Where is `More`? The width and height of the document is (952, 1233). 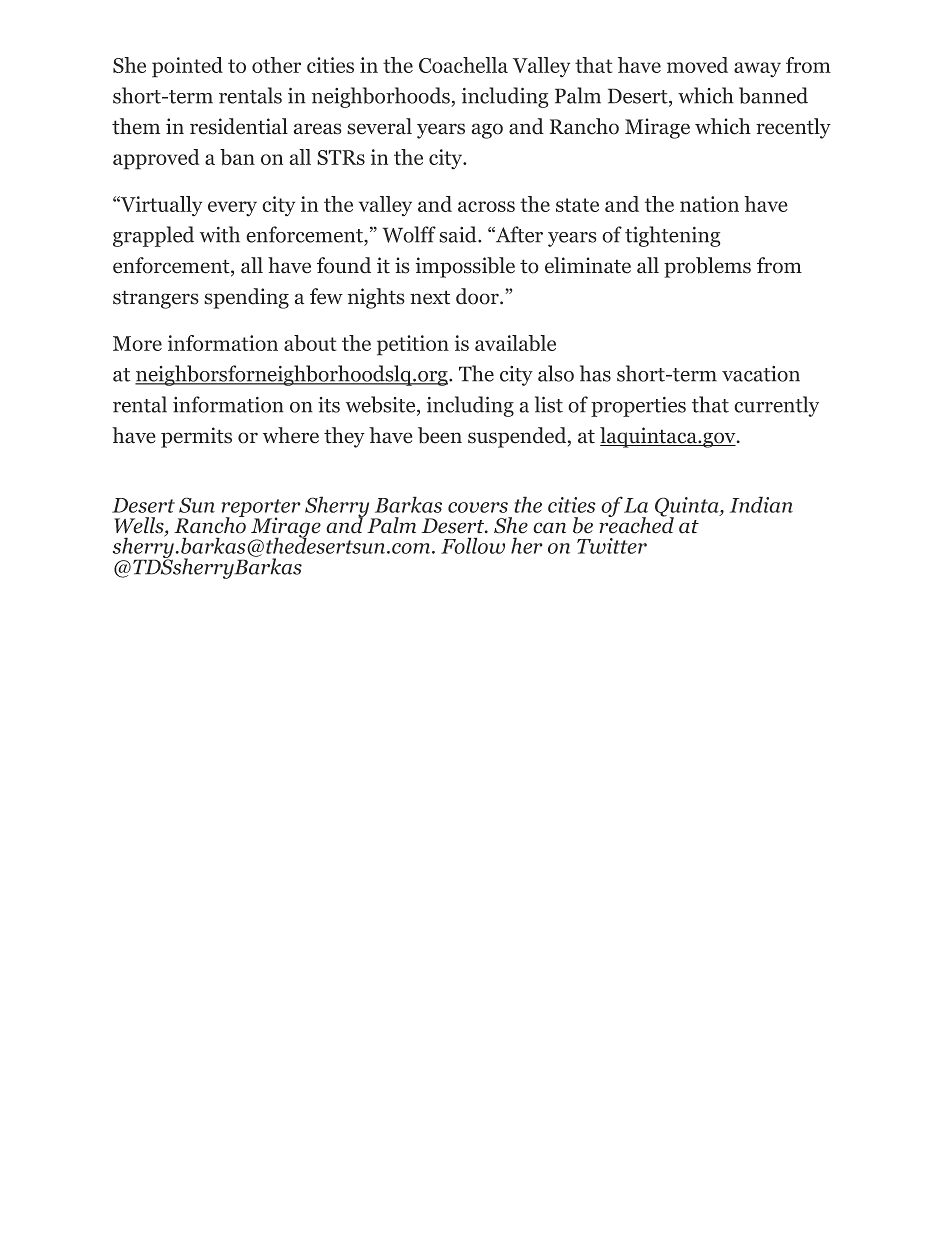 More is located at coordinates (137, 343).
